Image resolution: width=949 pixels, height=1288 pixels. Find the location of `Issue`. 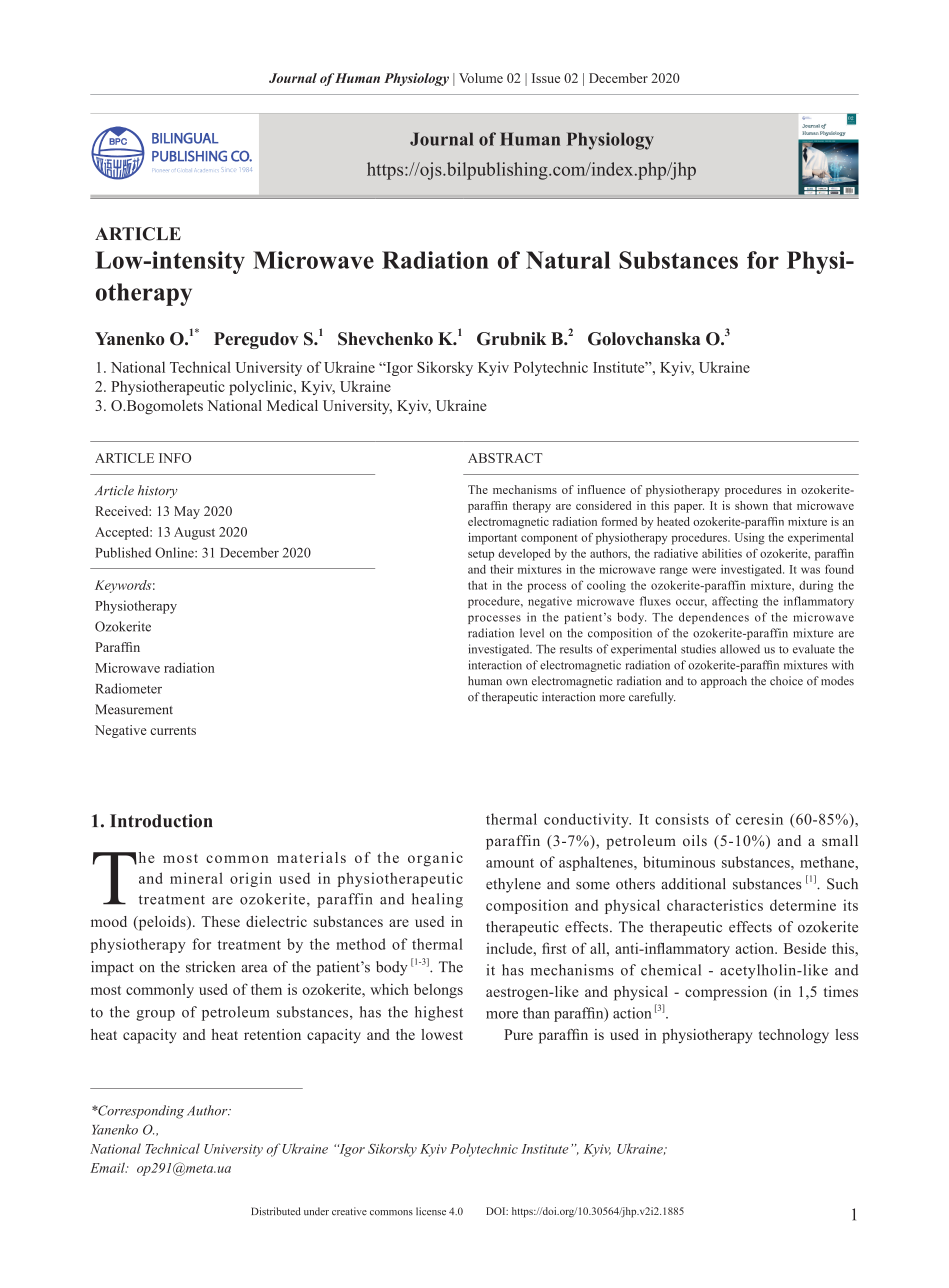

Issue is located at coordinates (546, 78).
